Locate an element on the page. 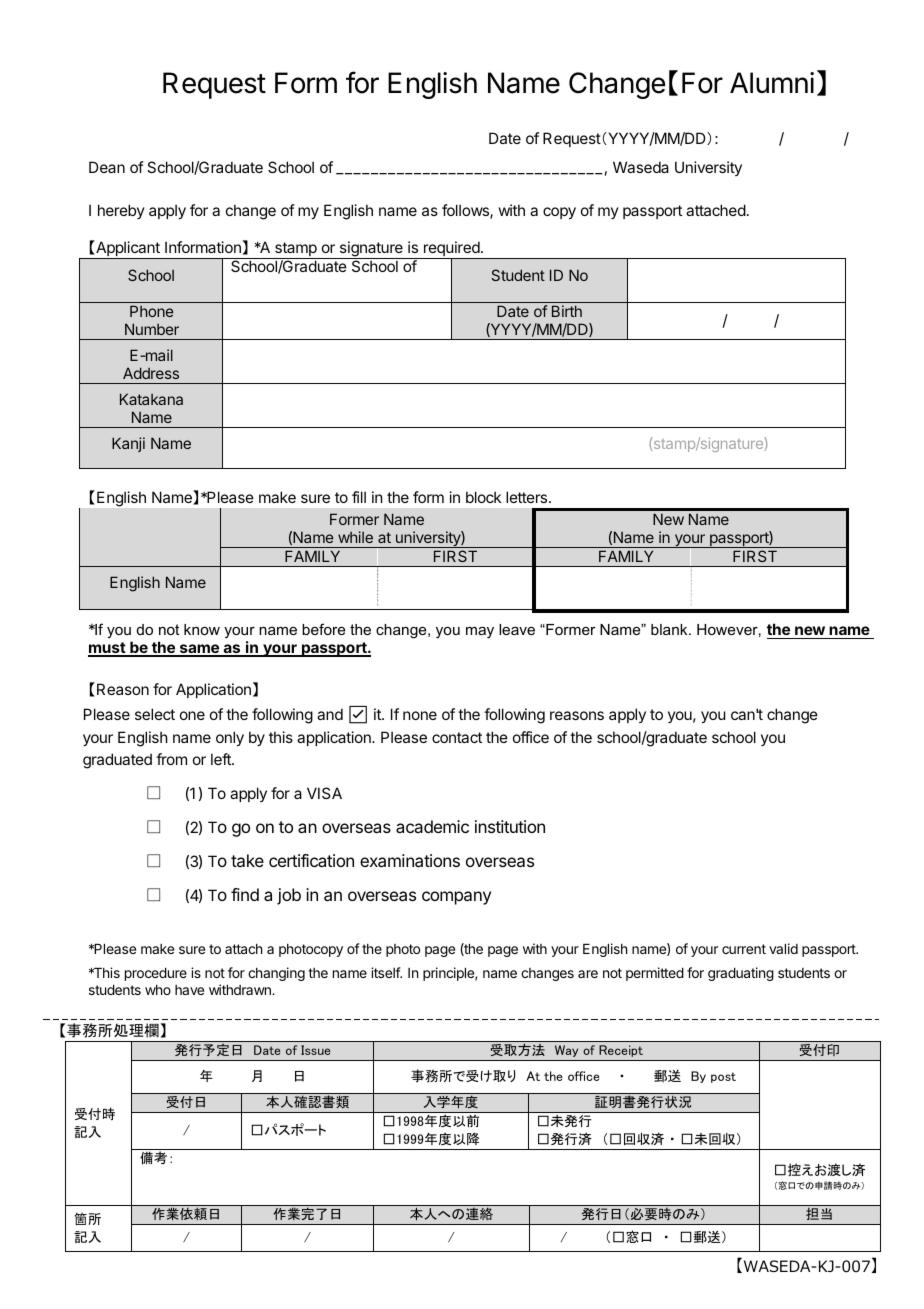 The image size is (924, 1309). itself is located at coordinates (386, 972).
